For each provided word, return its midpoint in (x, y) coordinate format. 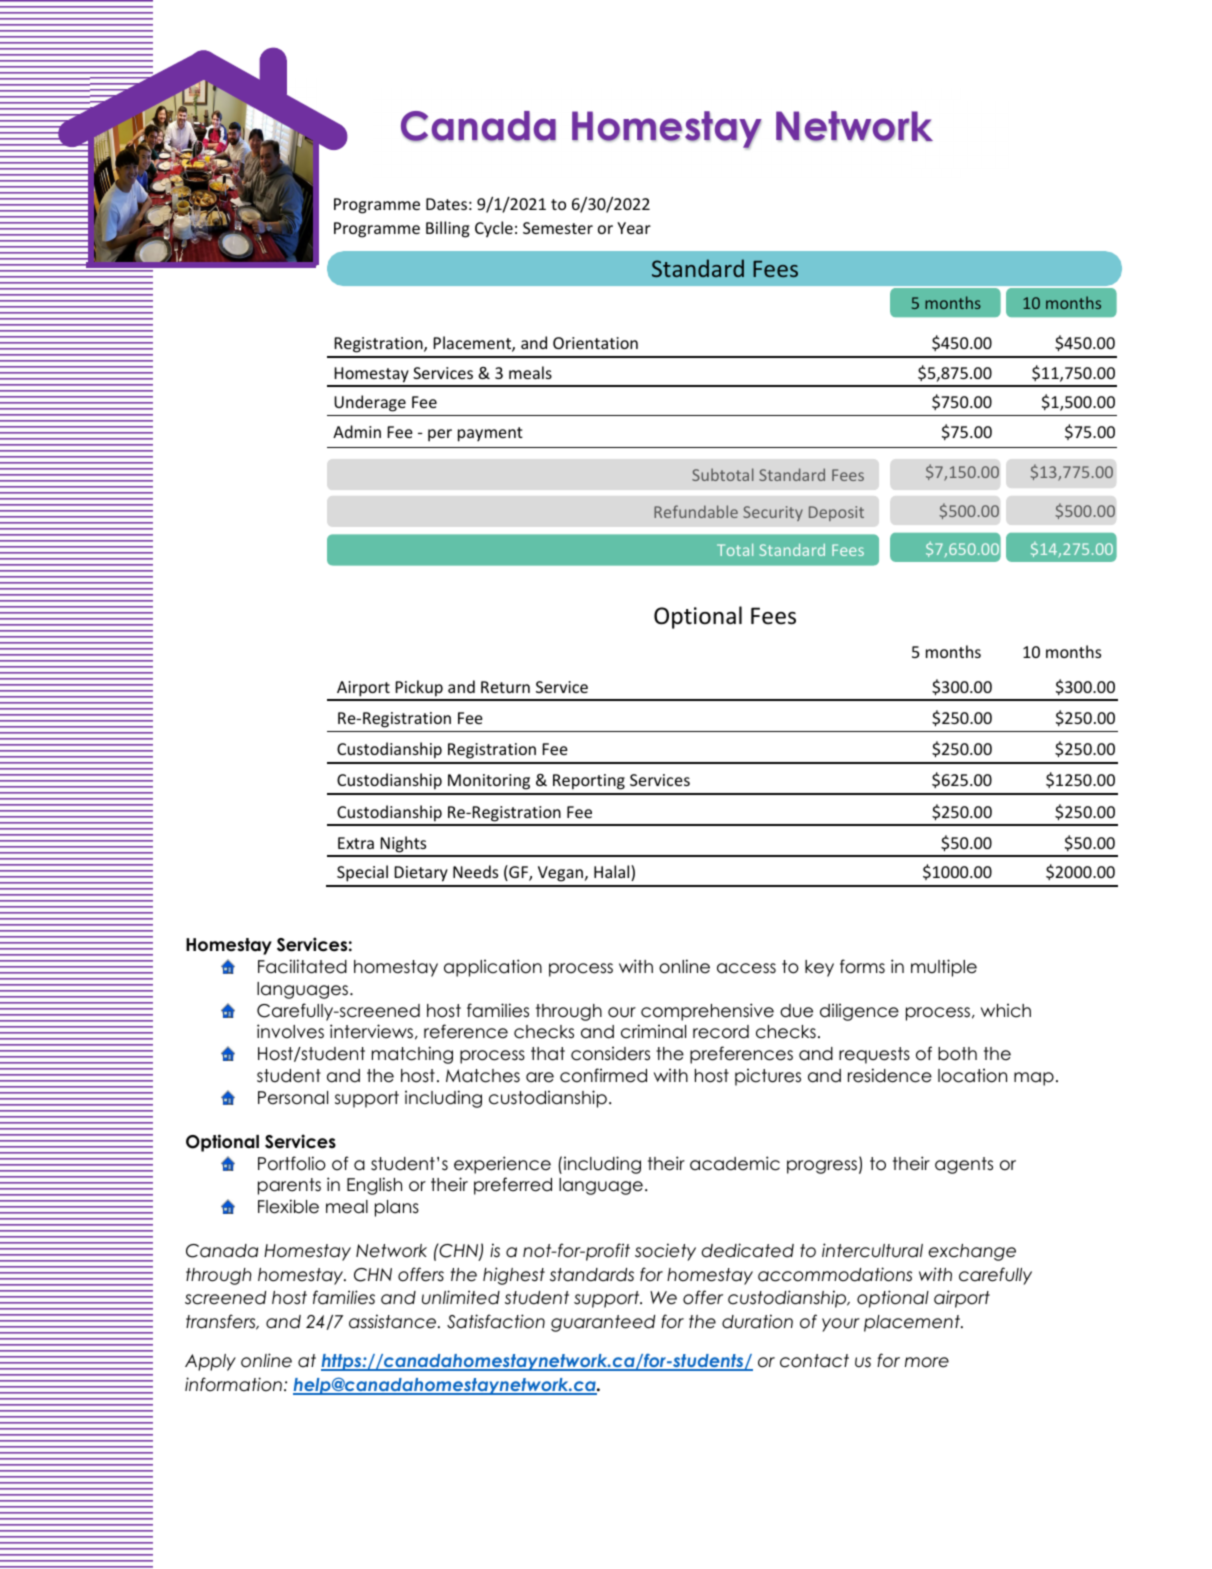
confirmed (603, 1075)
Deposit (836, 513)
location (972, 1075)
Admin (357, 431)
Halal (613, 873)
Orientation (595, 343)
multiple (944, 968)
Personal (293, 1098)
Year (634, 228)
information (233, 1384)
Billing (448, 229)
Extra (356, 843)
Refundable (696, 511)
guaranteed (603, 1323)
